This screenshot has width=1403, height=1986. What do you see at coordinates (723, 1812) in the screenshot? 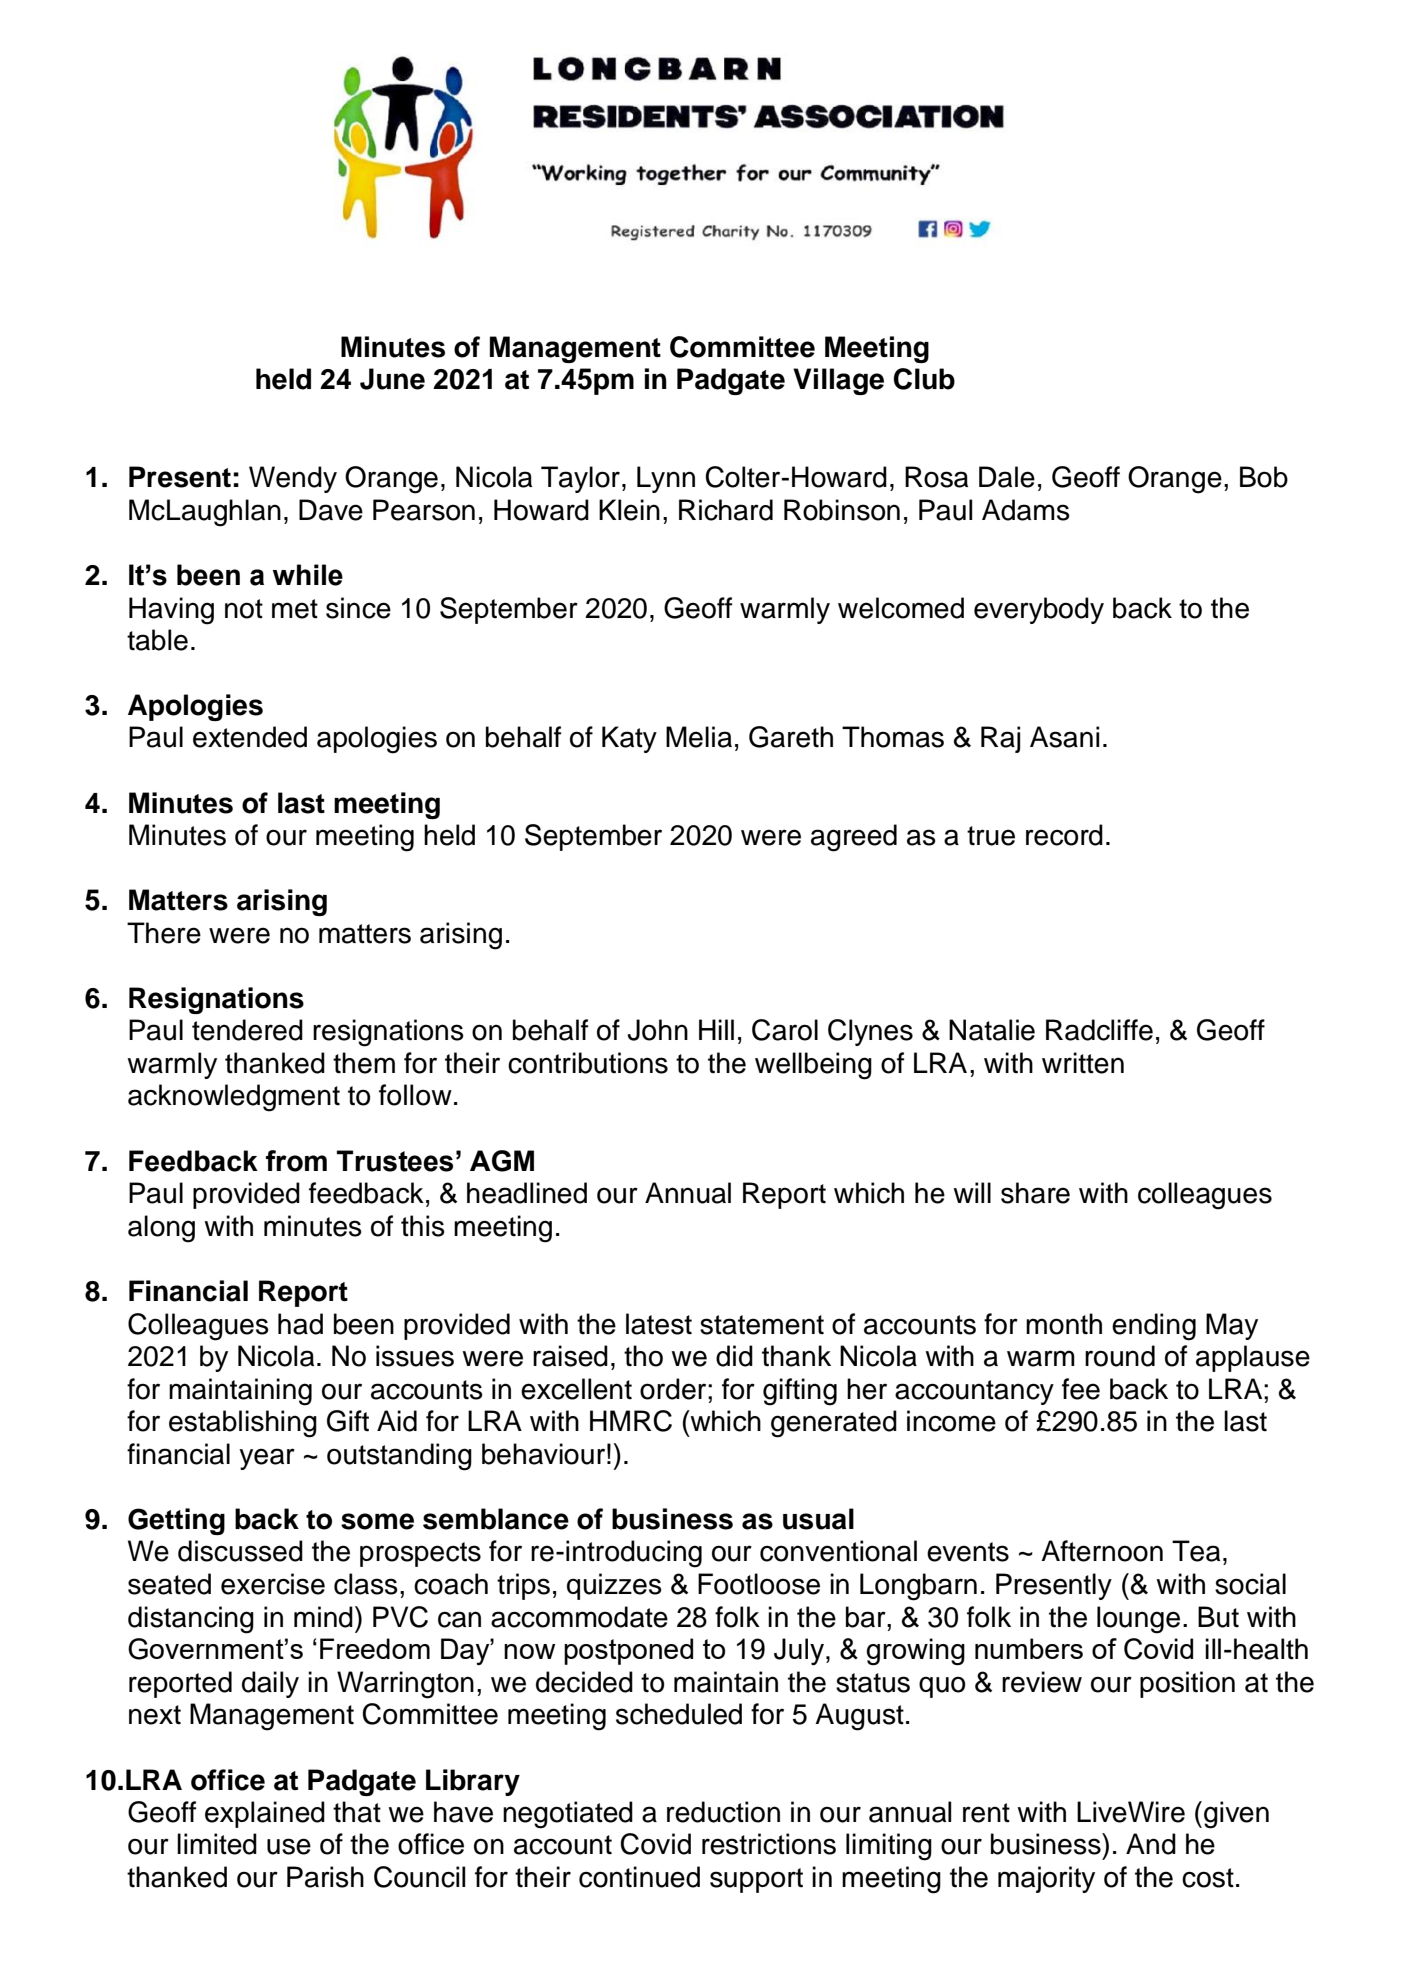
I see `reduction` at bounding box center [723, 1812].
